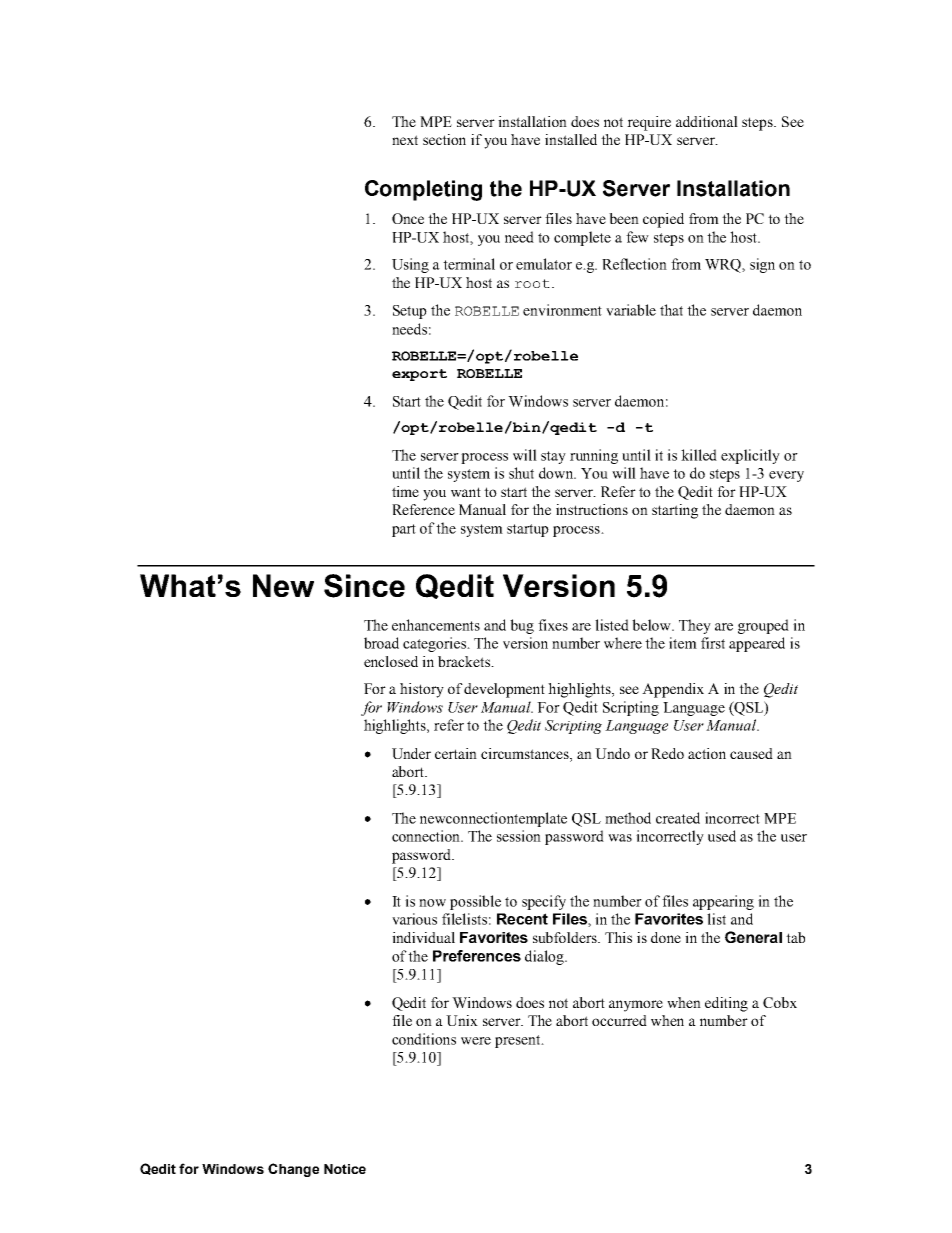  What do you see at coordinates (571, 139) in the page?
I see `installed` at bounding box center [571, 139].
